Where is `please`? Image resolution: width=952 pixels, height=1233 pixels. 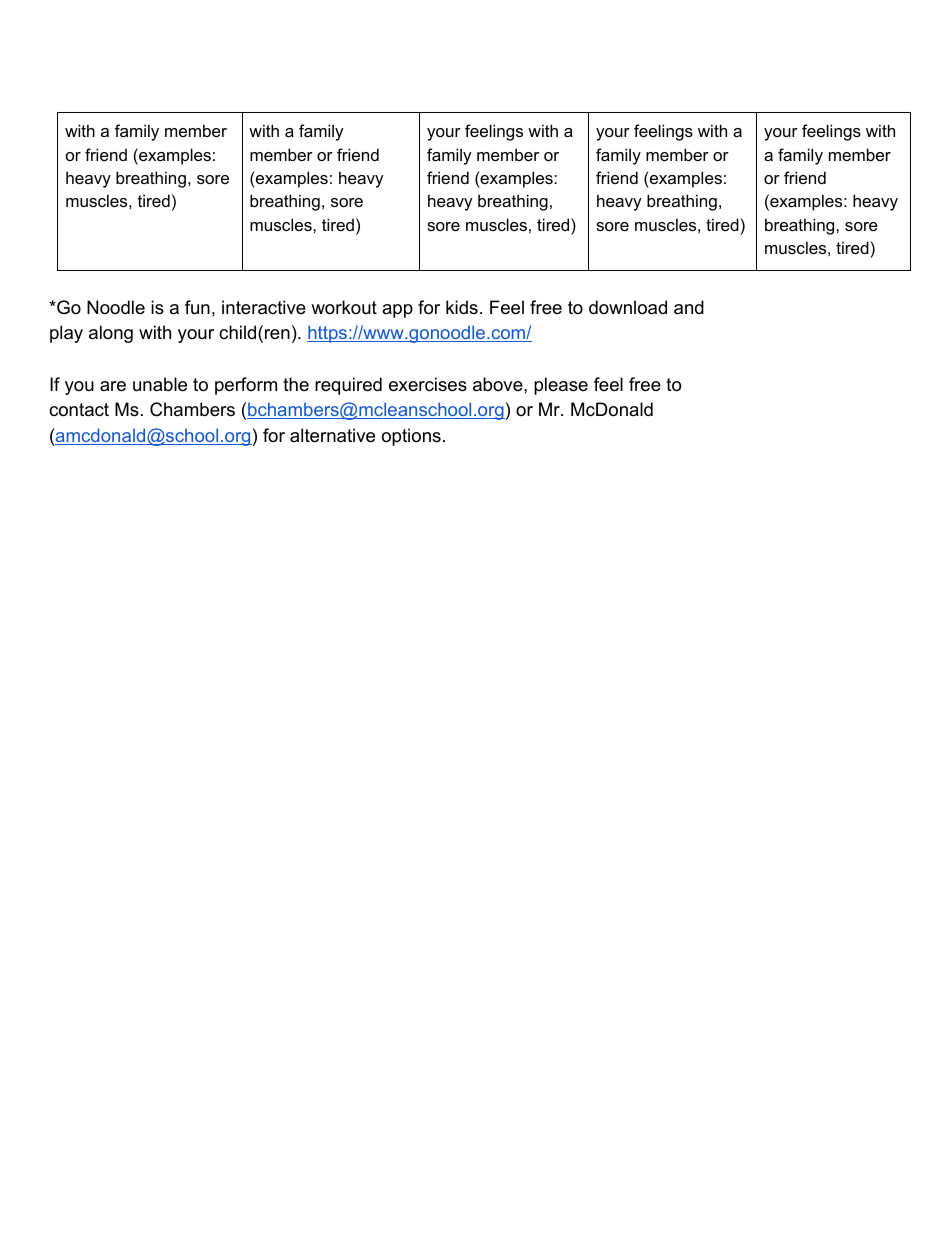 please is located at coordinates (561, 386).
